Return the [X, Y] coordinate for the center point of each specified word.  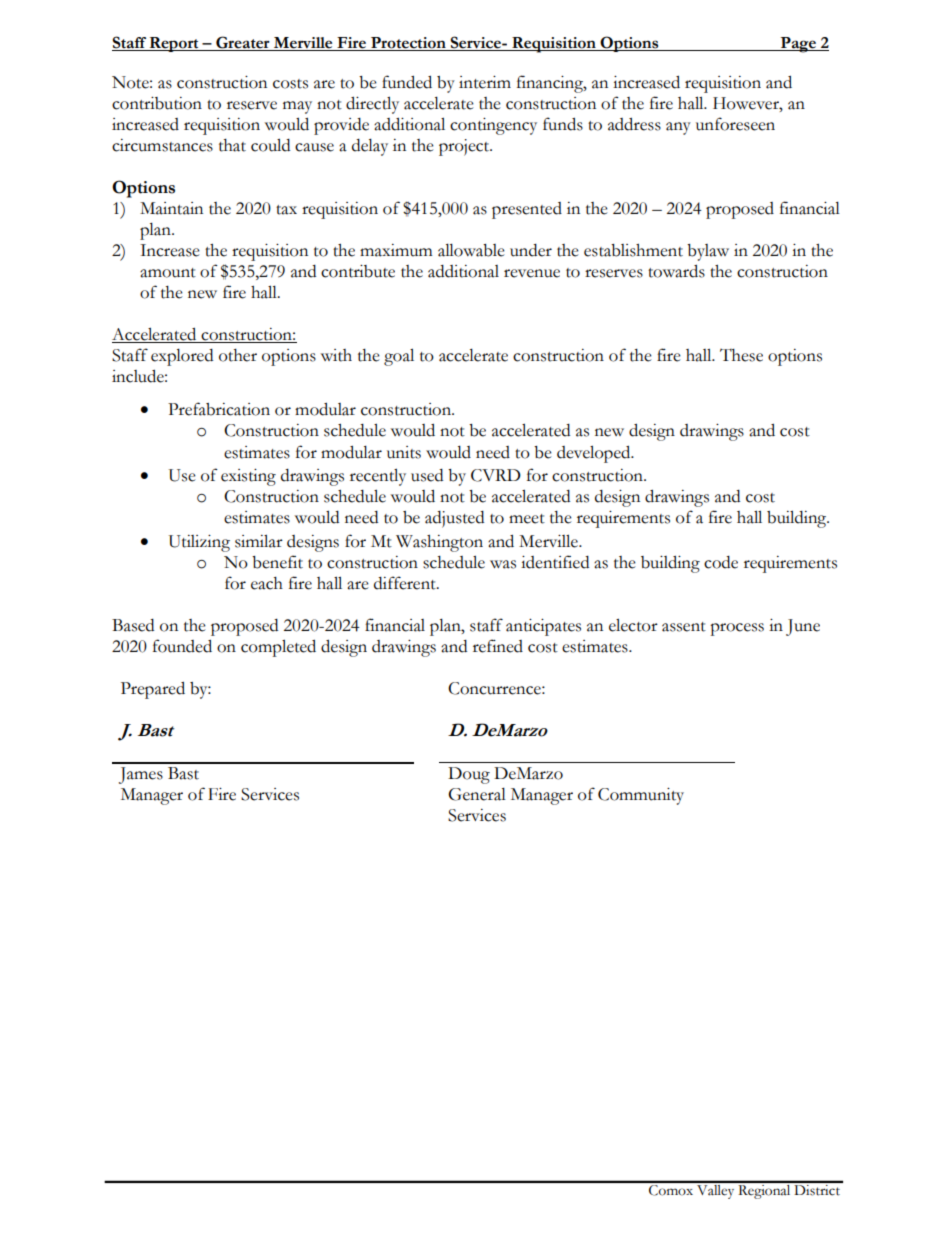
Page [798, 45]
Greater [243, 43]
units [404, 452]
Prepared [153, 690]
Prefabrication [219, 409]
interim [485, 82]
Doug [469, 775]
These [741, 355]
